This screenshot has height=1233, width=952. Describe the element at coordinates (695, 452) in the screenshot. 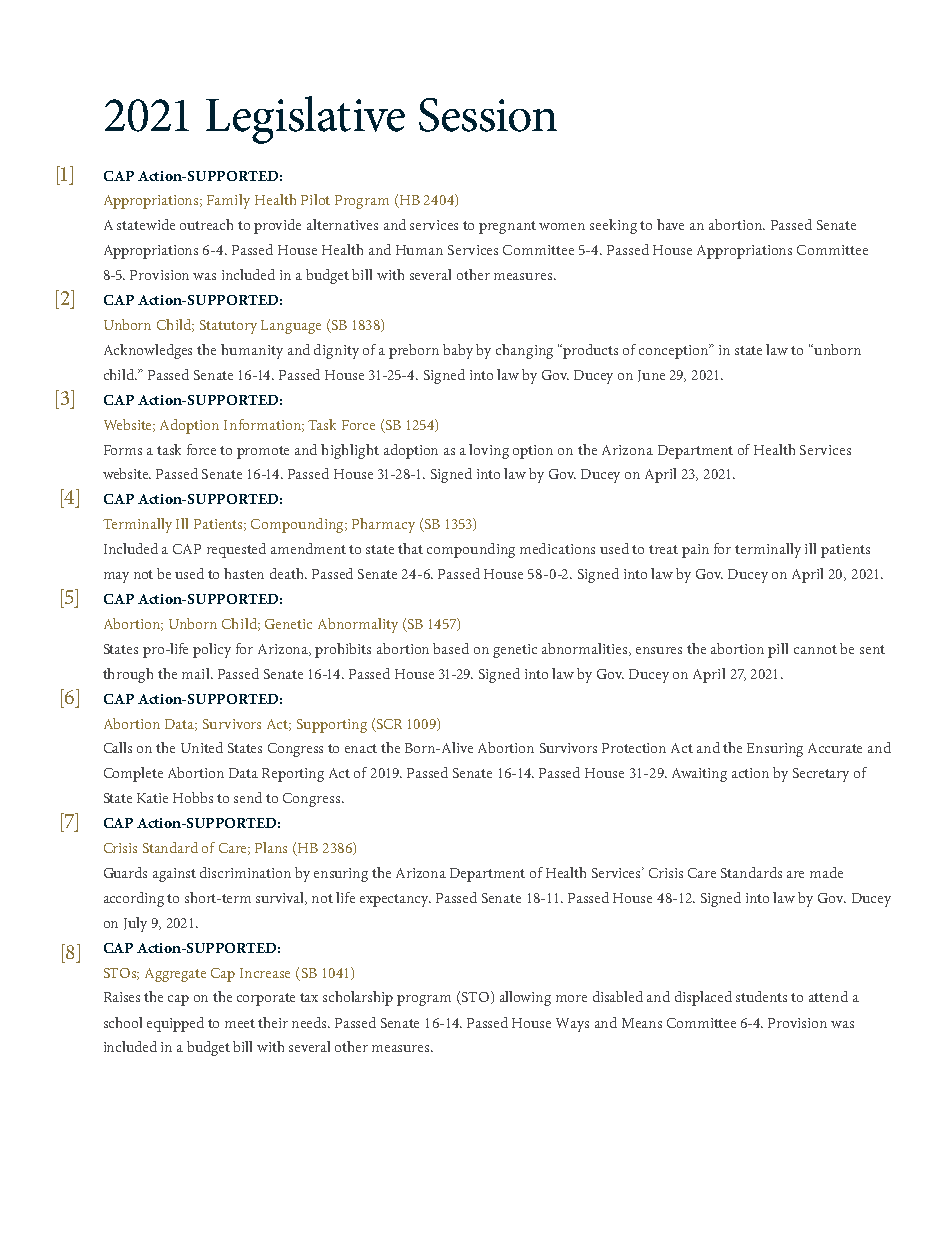

I see `Department` at that location.
